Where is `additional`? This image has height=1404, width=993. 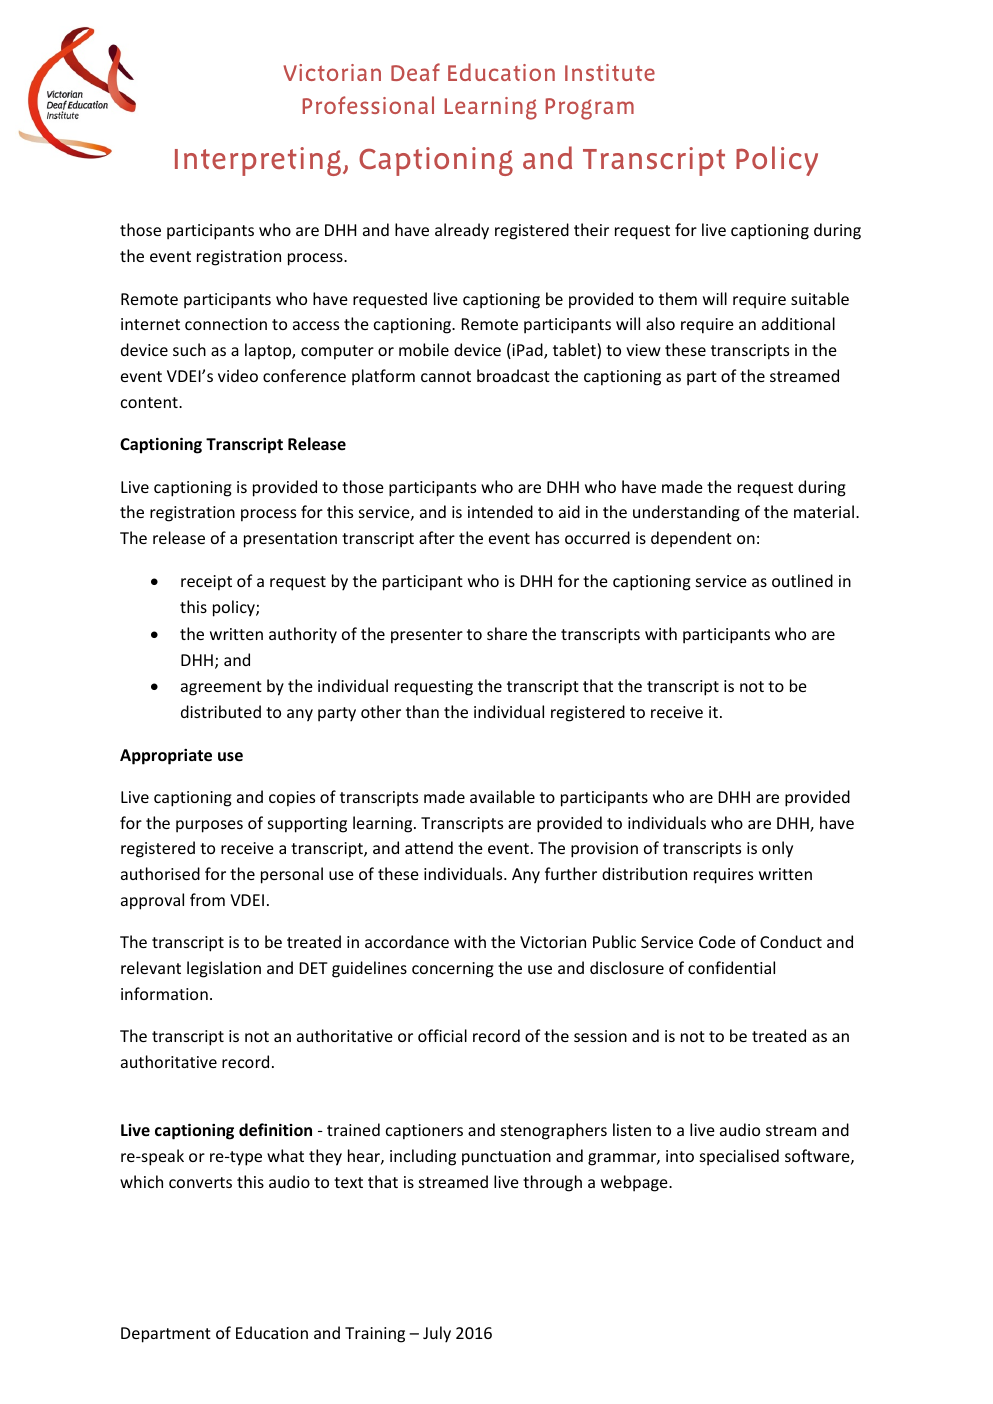
additional is located at coordinates (798, 323).
